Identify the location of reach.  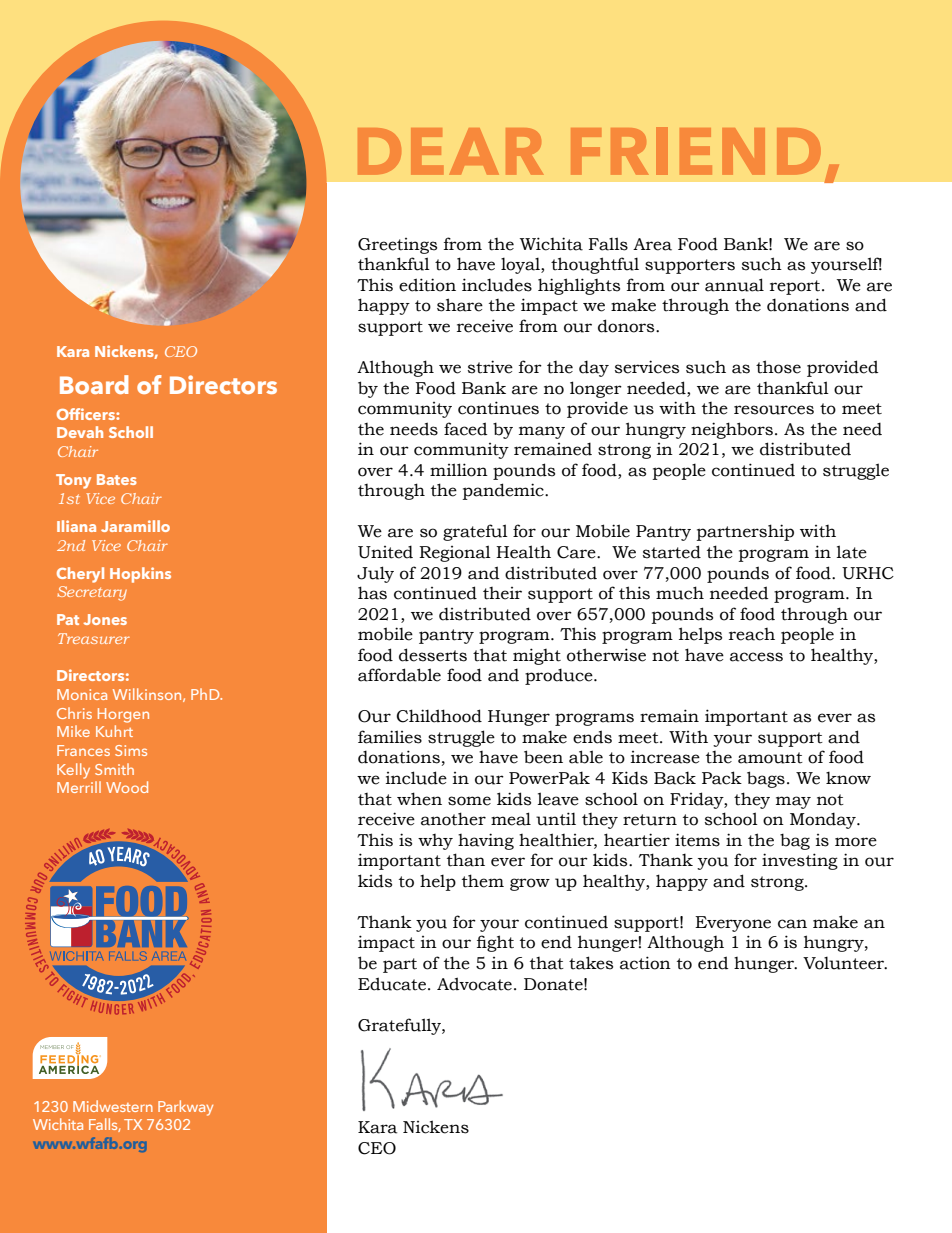
(752, 634).
